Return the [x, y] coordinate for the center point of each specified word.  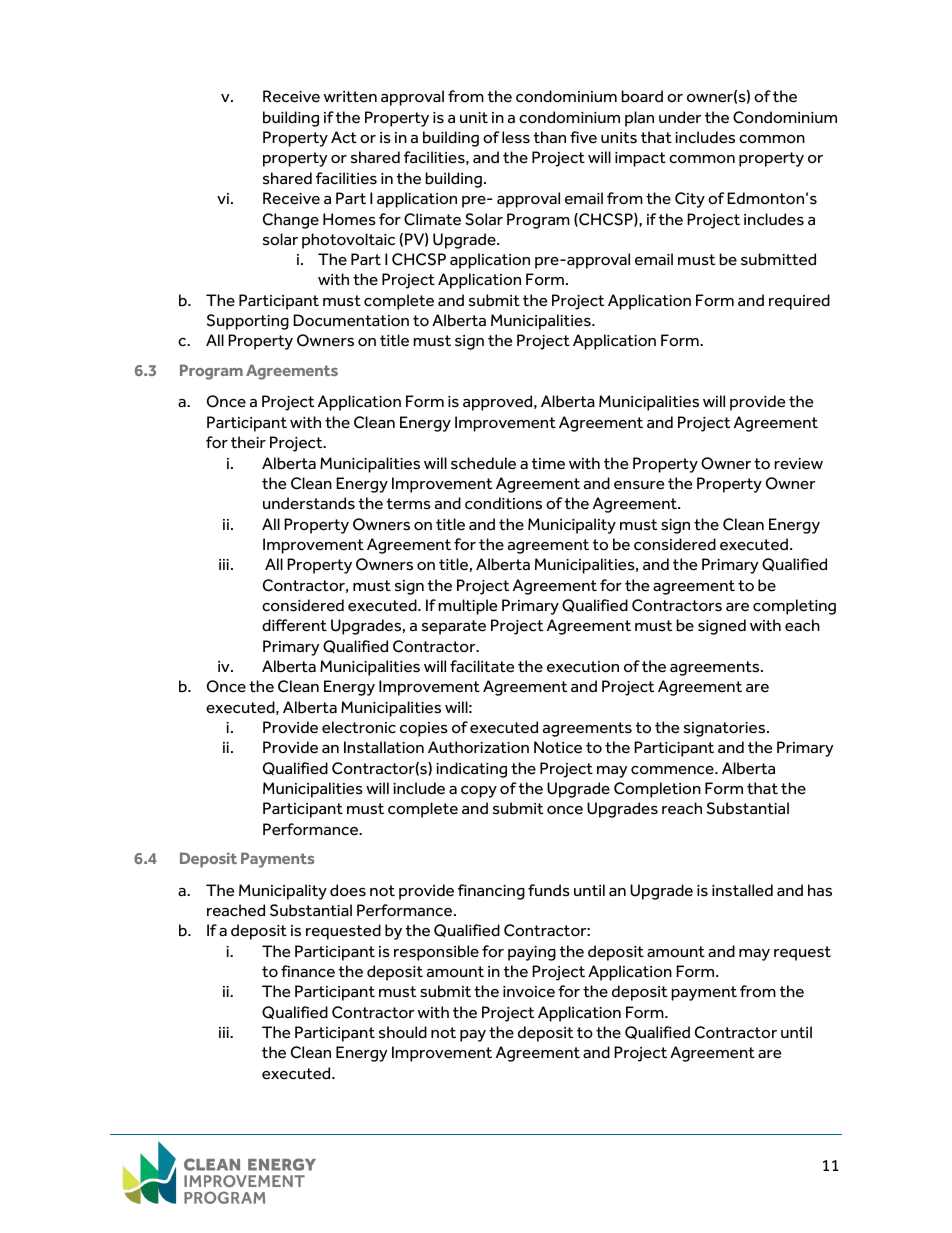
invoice [529, 992]
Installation [384, 747]
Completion [657, 790]
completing [794, 607]
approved [499, 403]
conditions [503, 503]
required [799, 302]
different [294, 625]
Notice [558, 747]
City [690, 200]
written [350, 97]
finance [308, 971]
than [550, 137]
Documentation [351, 320]
